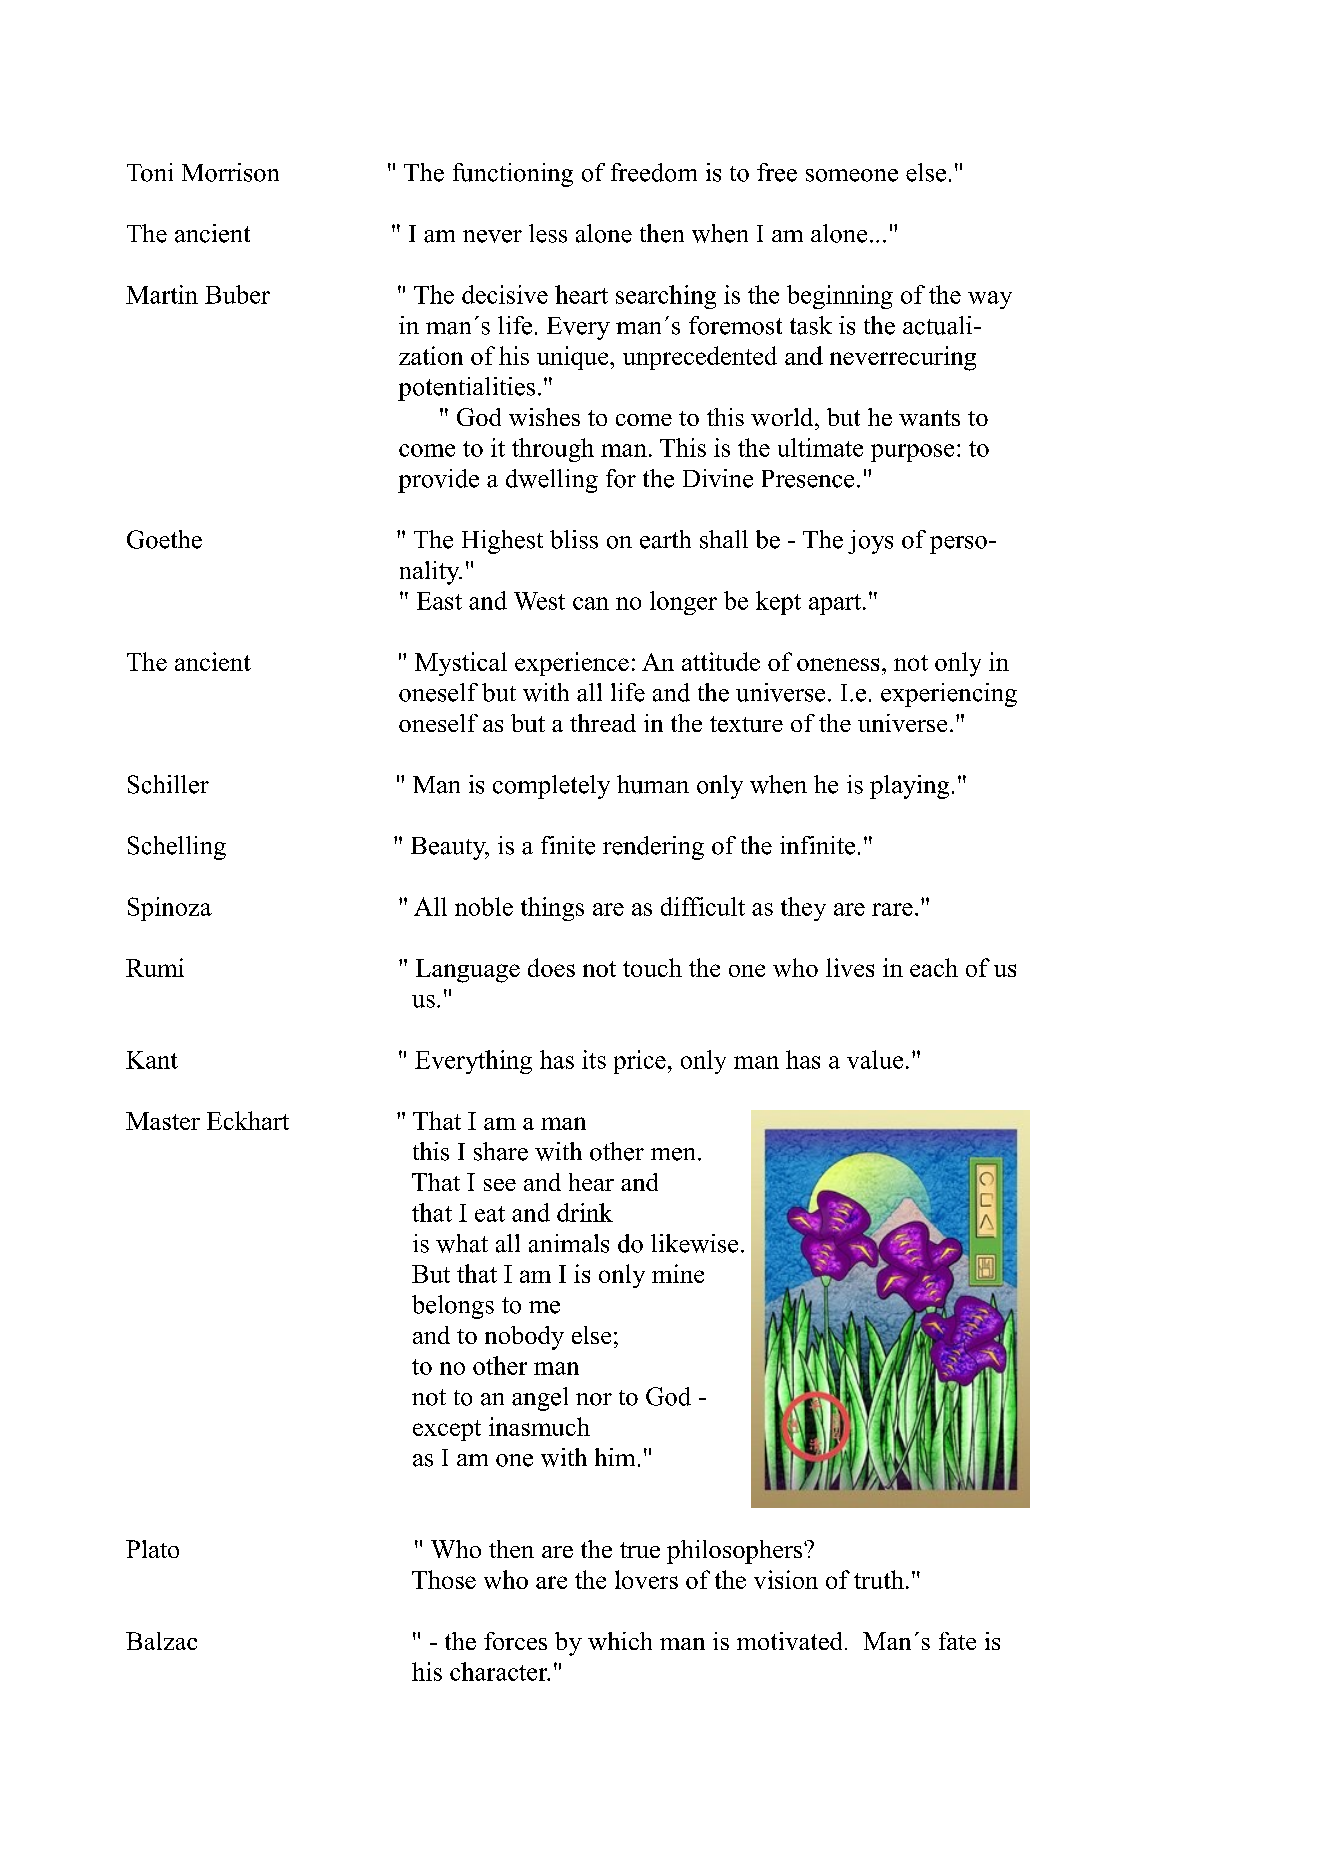 The height and width of the screenshot is (1867, 1319). Describe the element at coordinates (551, 787) in the screenshot. I see `completely` at that location.
